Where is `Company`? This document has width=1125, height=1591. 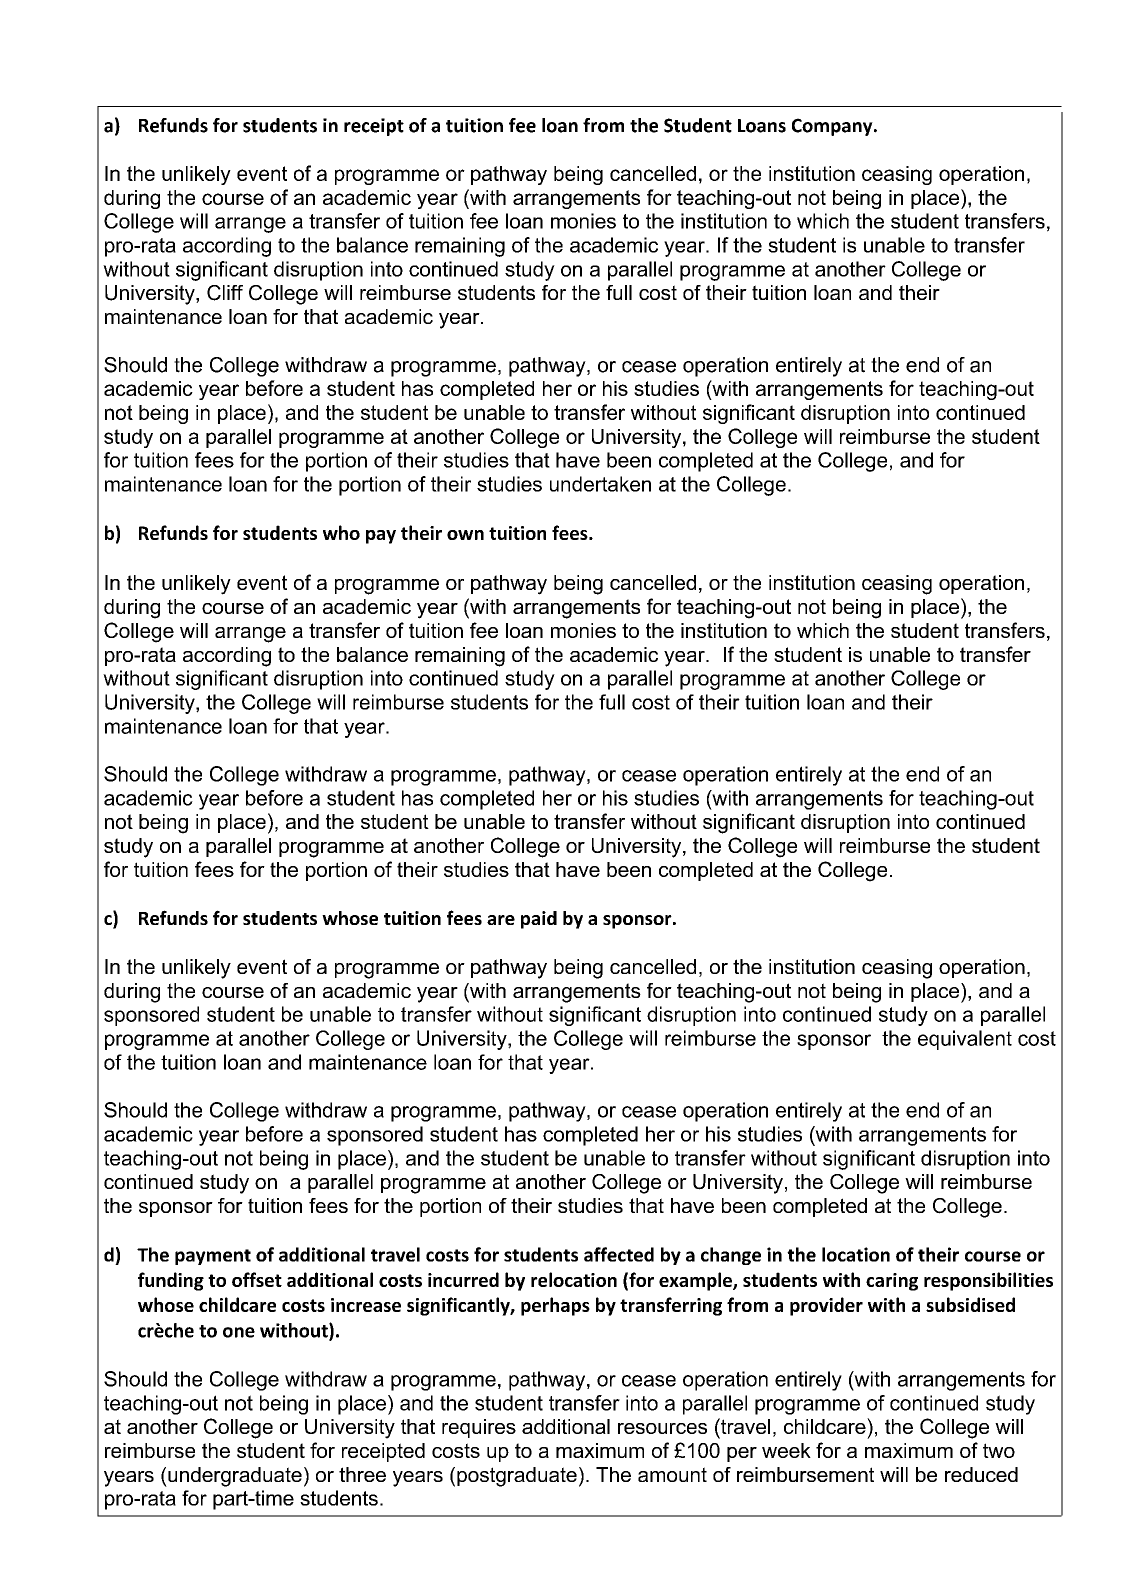 Company is located at coordinates (833, 127).
